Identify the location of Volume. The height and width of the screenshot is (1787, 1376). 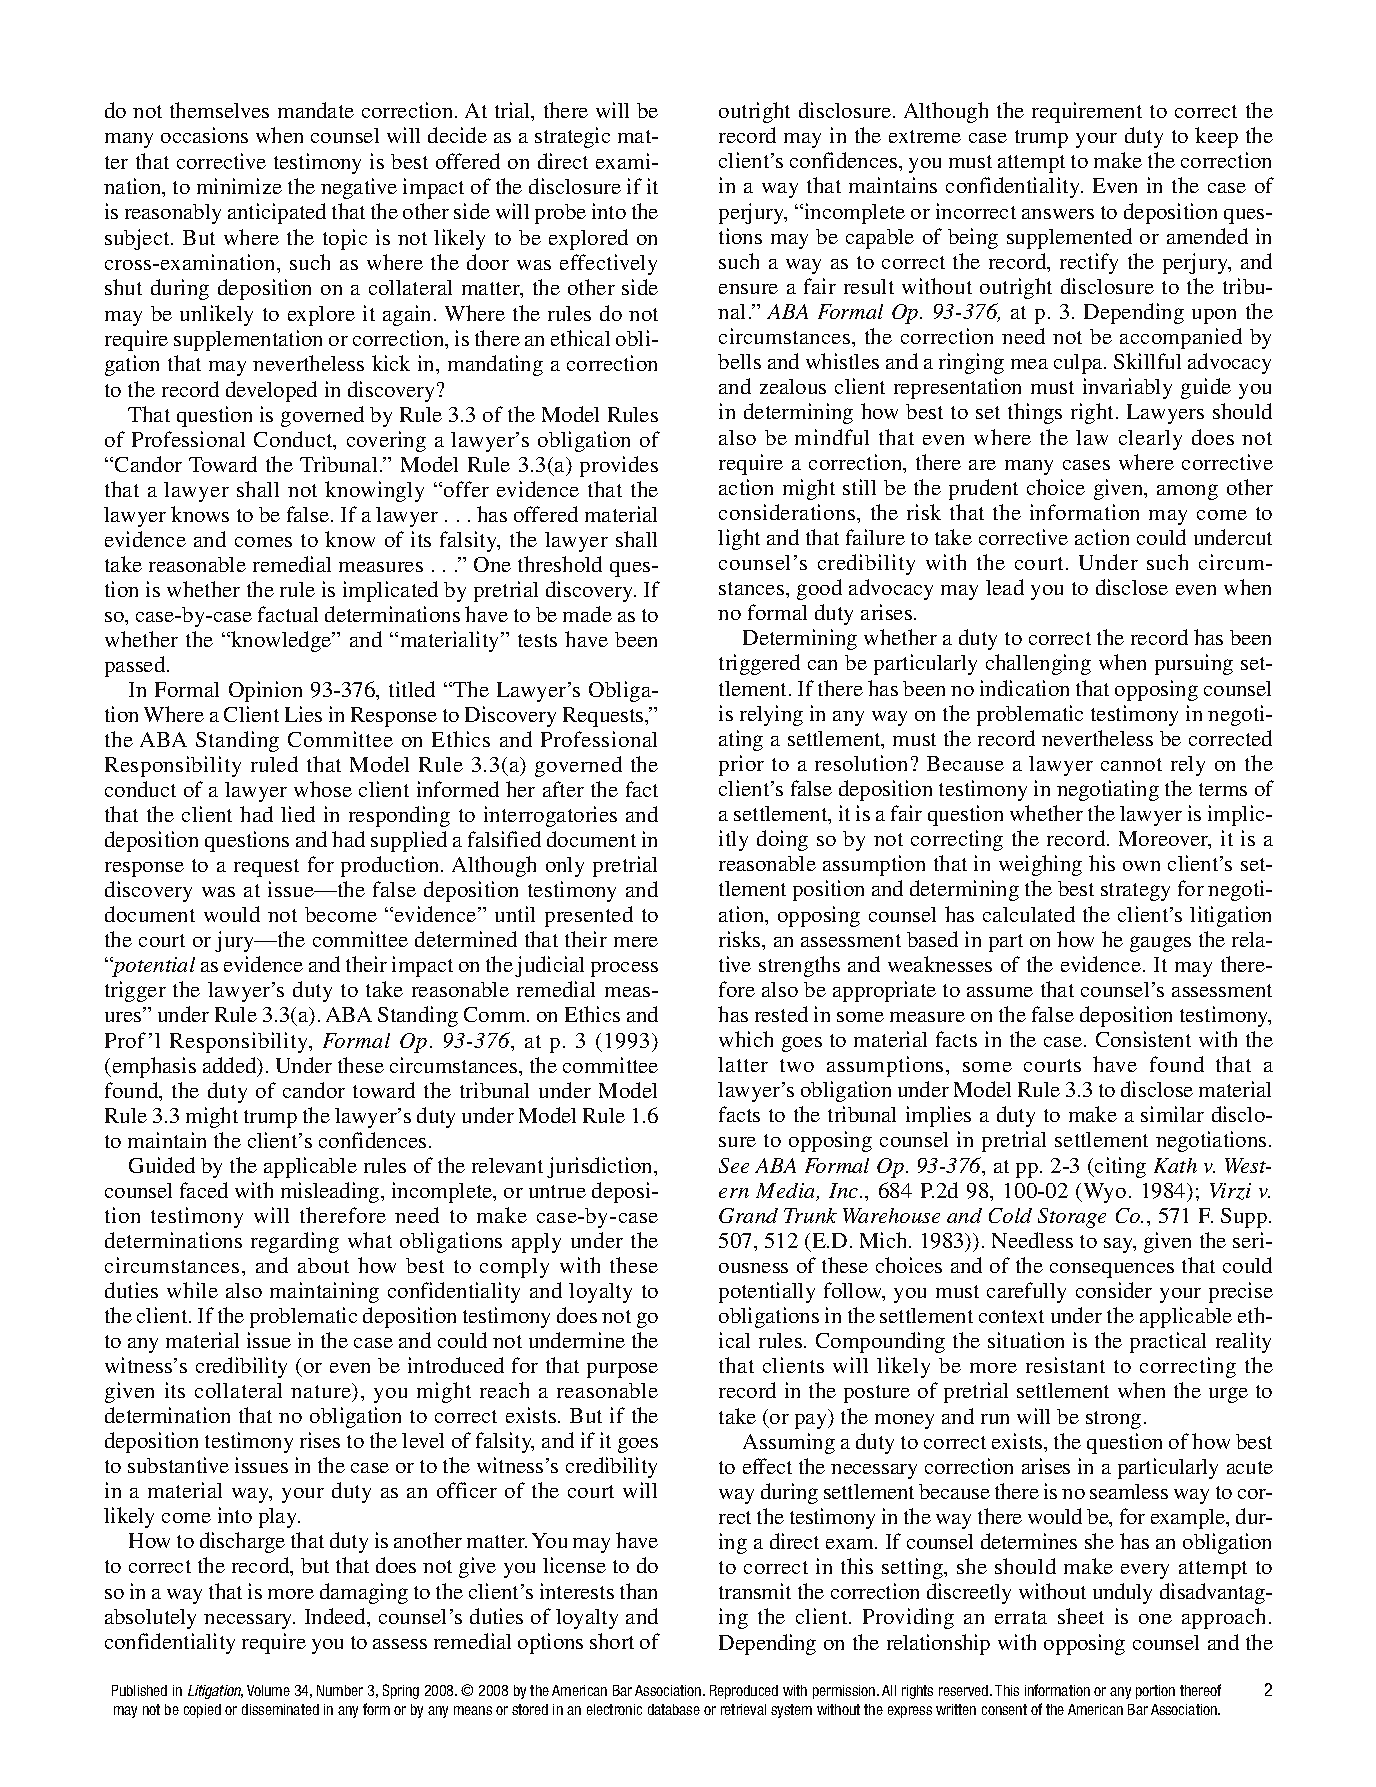
(268, 1690).
